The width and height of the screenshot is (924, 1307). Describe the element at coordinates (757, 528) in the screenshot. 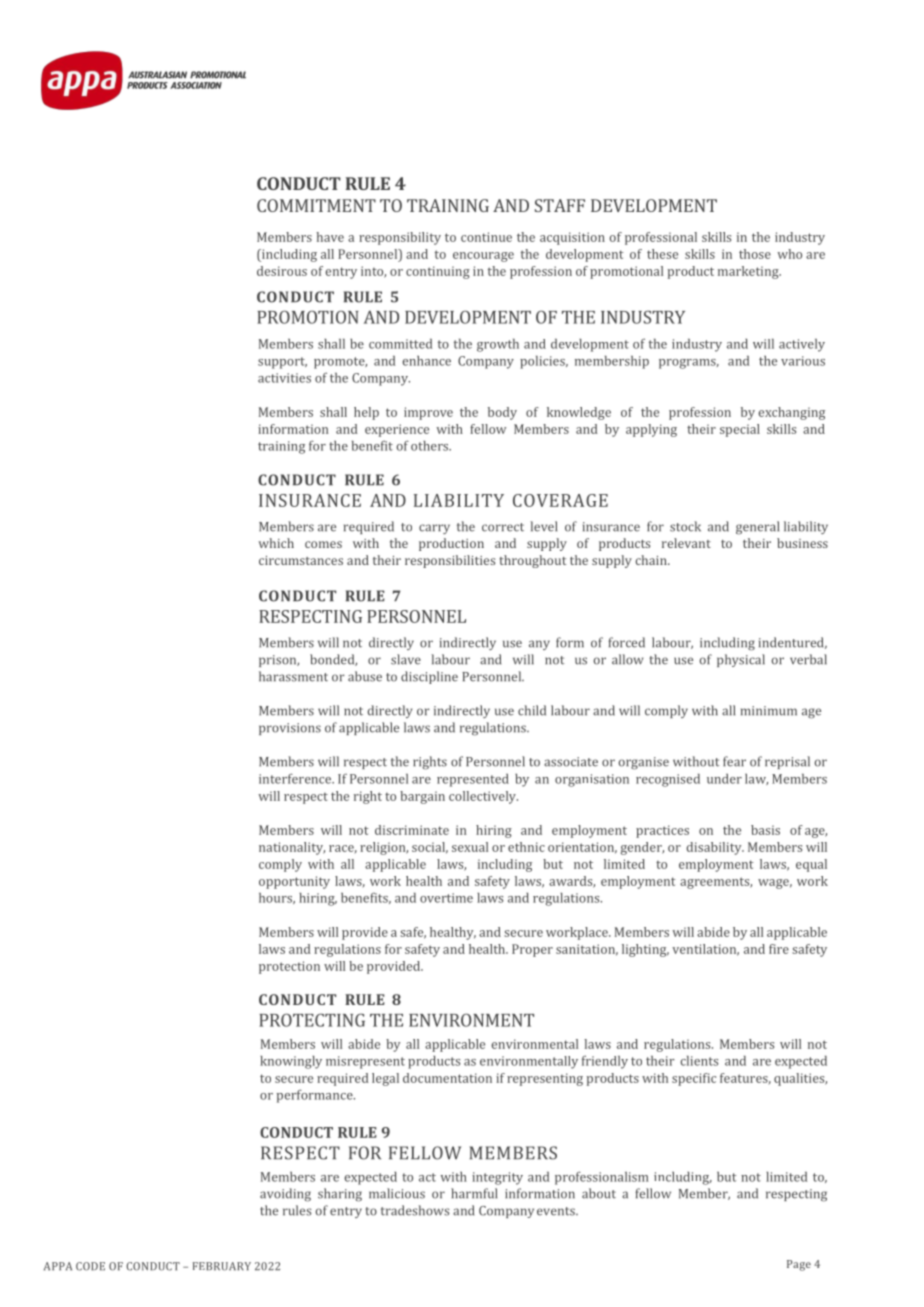

I see `general` at that location.
